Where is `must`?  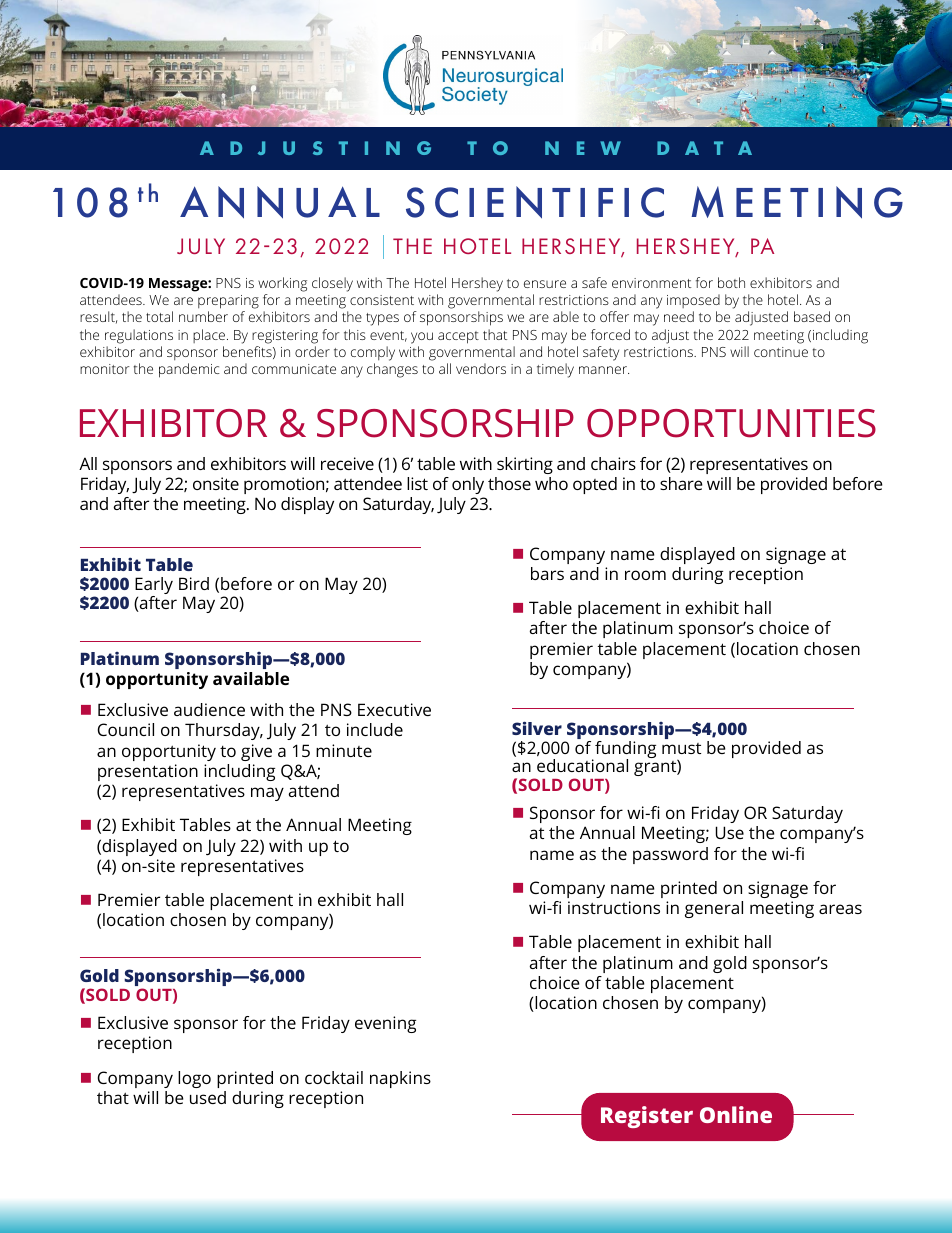 must is located at coordinates (681, 748).
